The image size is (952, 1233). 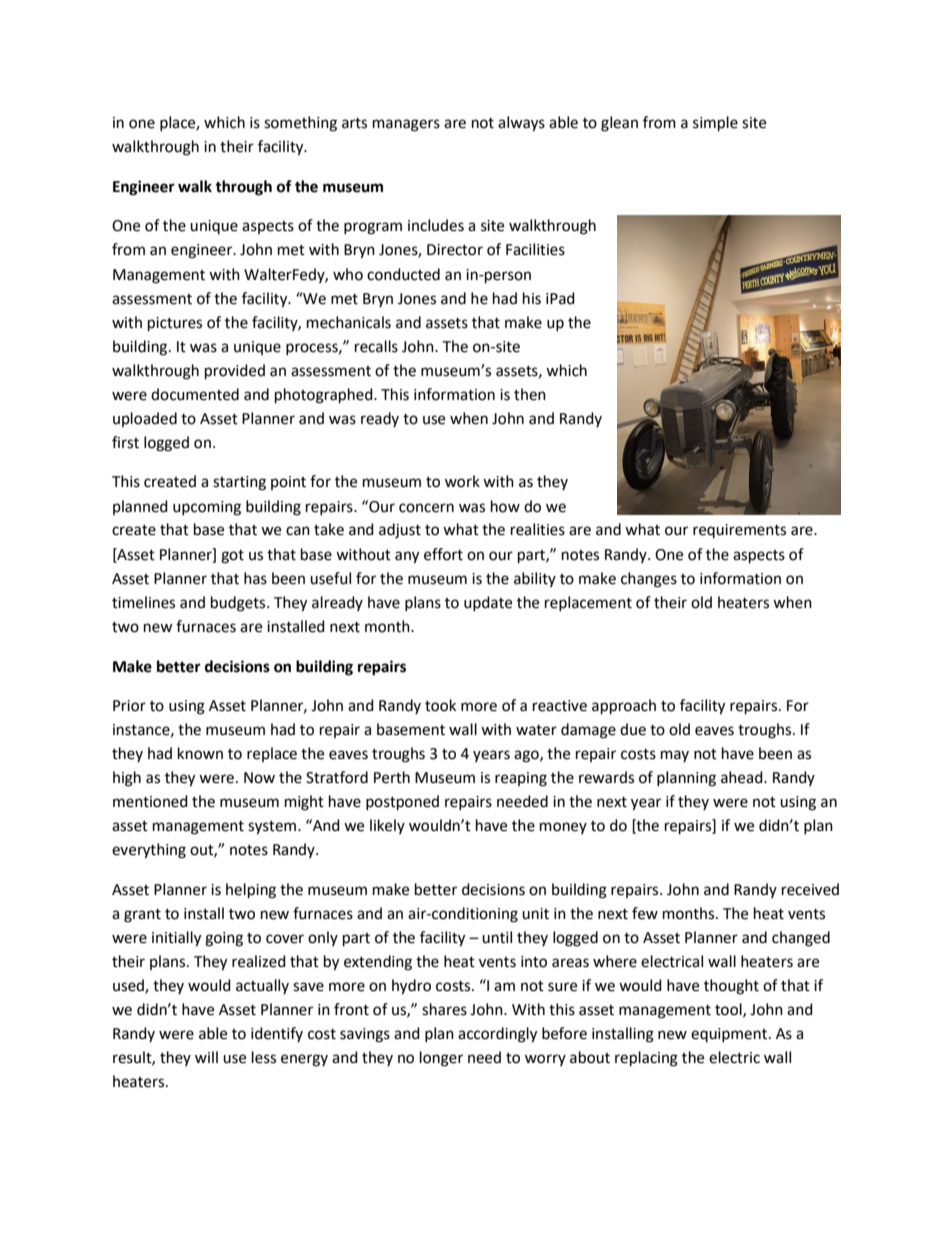 What do you see at coordinates (739, 531) in the screenshot?
I see `requirements` at bounding box center [739, 531].
